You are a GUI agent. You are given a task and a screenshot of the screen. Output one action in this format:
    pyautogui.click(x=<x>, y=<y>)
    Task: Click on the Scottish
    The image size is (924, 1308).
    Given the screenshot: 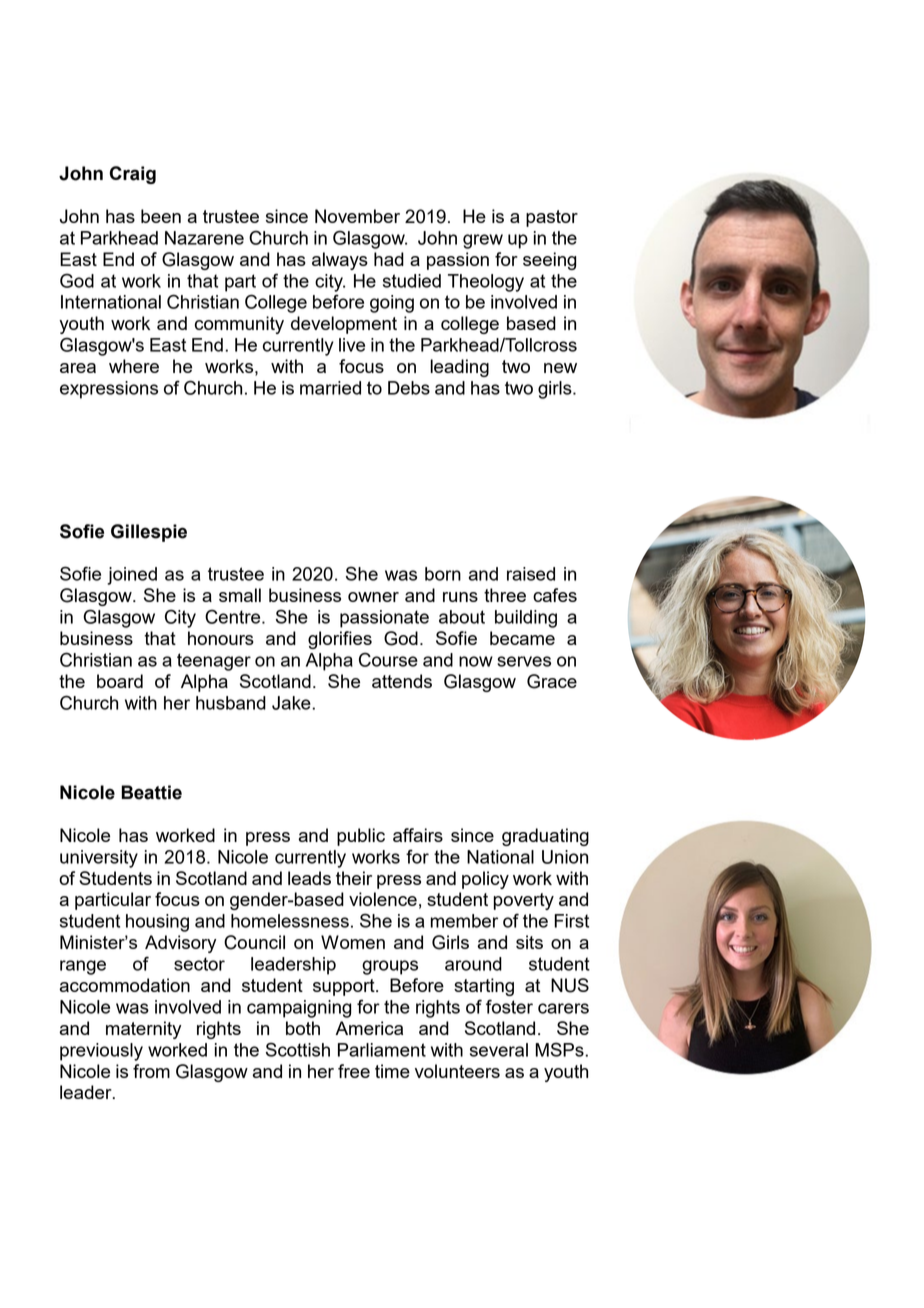 What is the action you would take?
    pyautogui.click(x=298, y=1049)
